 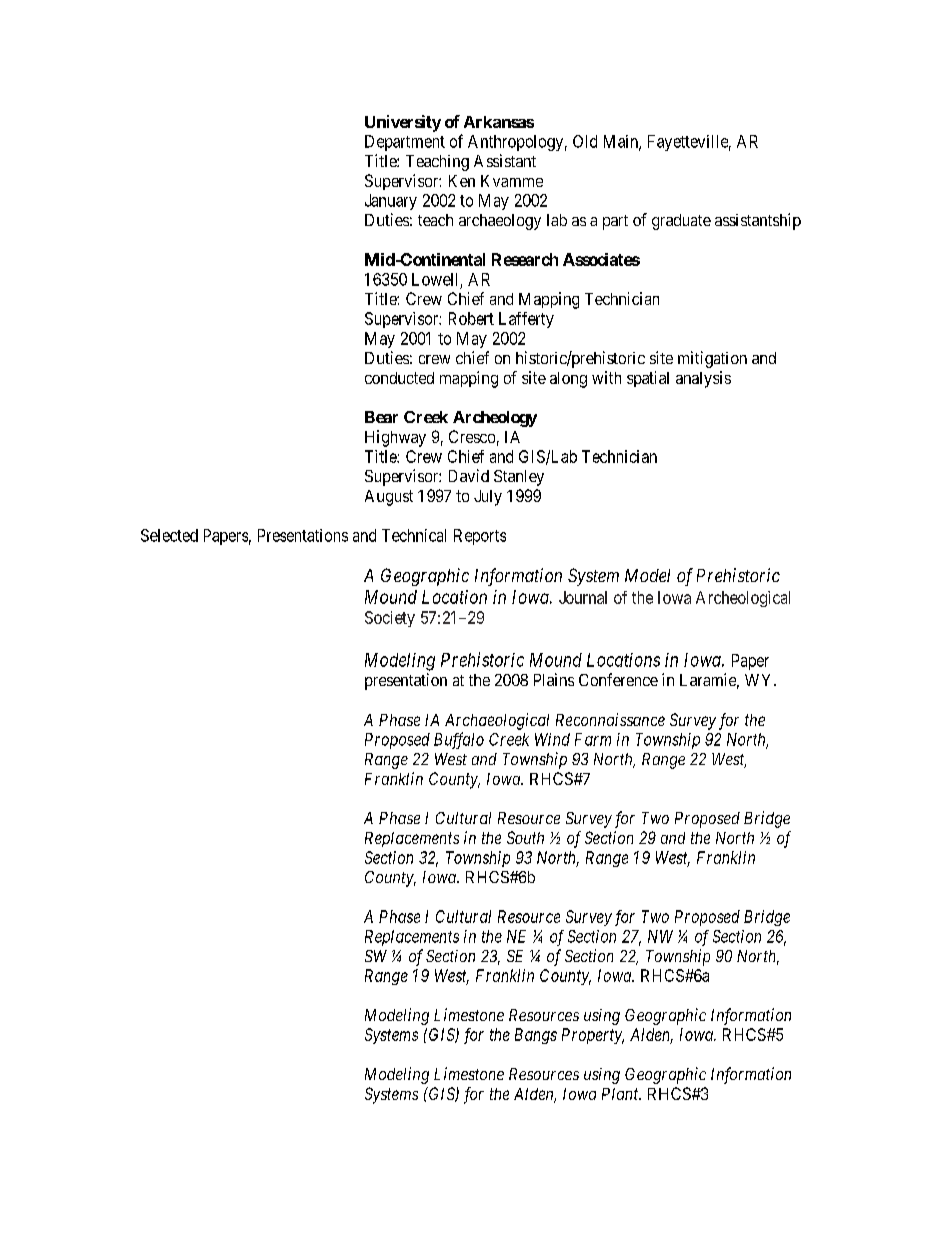 I want to click on Archeological, so click(x=743, y=599).
